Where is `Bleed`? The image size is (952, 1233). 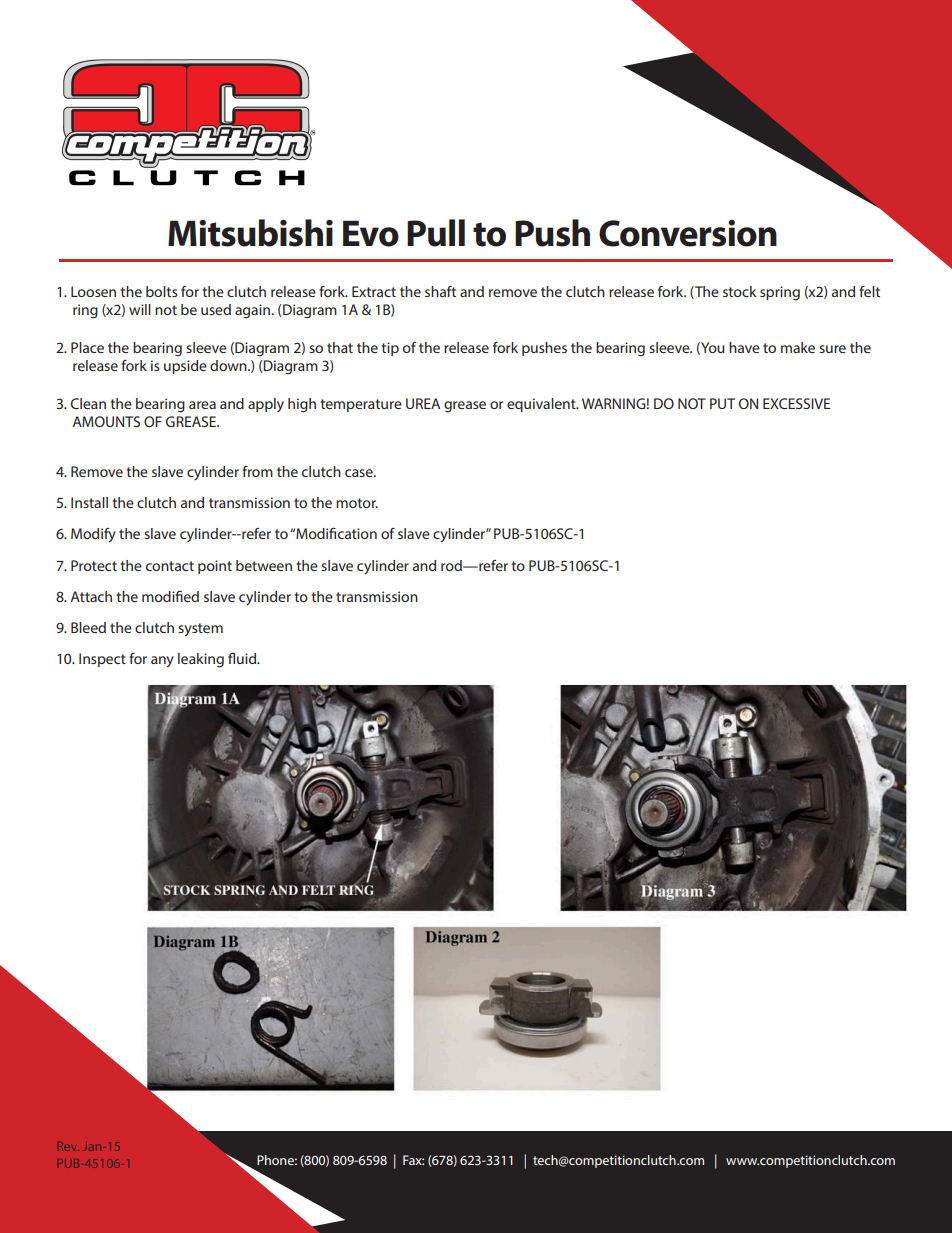
Bleed is located at coordinates (88, 627).
